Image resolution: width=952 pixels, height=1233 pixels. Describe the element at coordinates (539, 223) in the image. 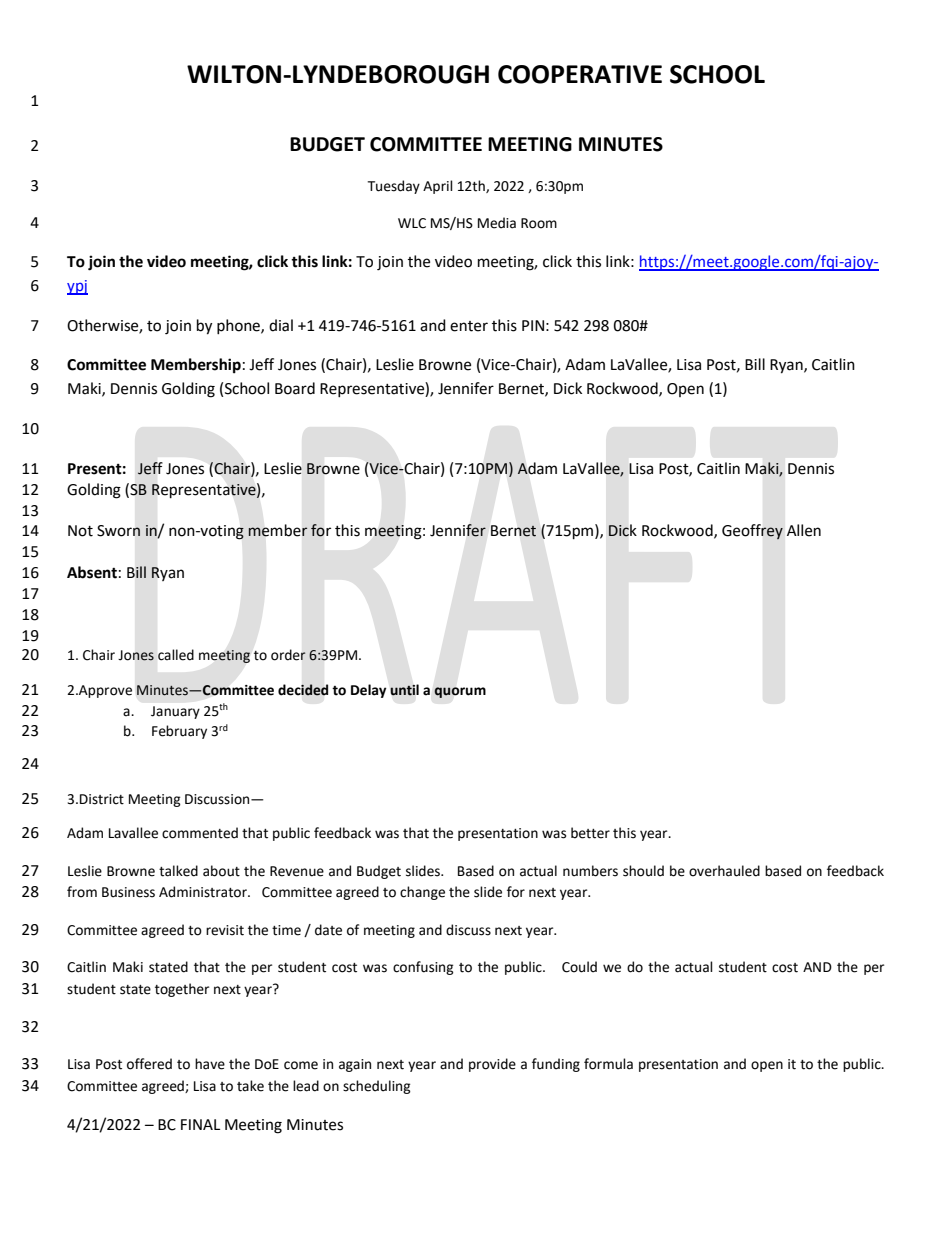

I see `Room` at that location.
